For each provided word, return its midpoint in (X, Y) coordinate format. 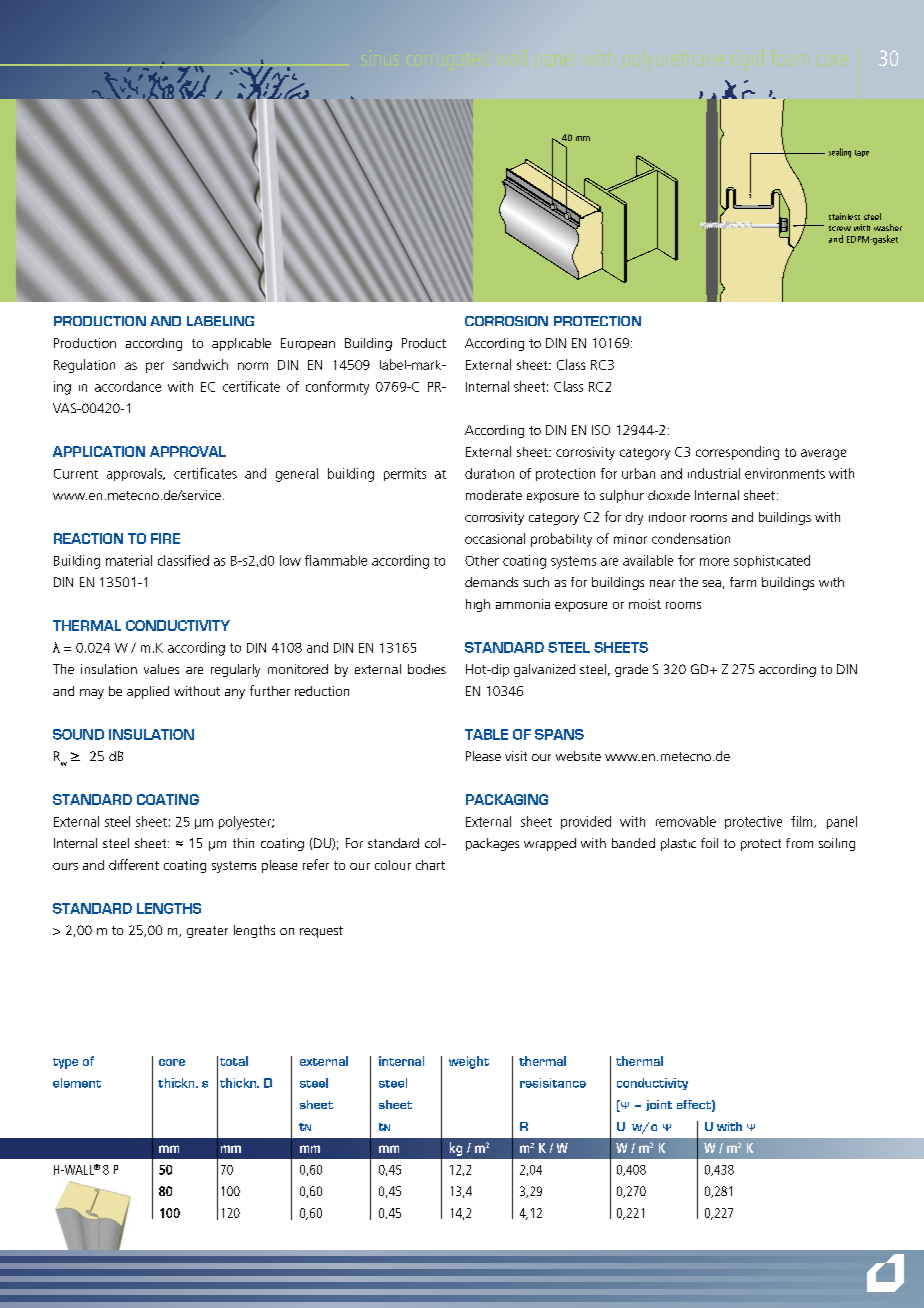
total (234, 1061)
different (134, 864)
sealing (840, 153)
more (714, 562)
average (823, 454)
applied (148, 692)
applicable (241, 344)
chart (430, 865)
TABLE (486, 734)
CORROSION (506, 321)
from (799, 843)
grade (631, 670)
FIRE (165, 538)
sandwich (200, 364)
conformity (337, 388)
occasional (495, 538)
